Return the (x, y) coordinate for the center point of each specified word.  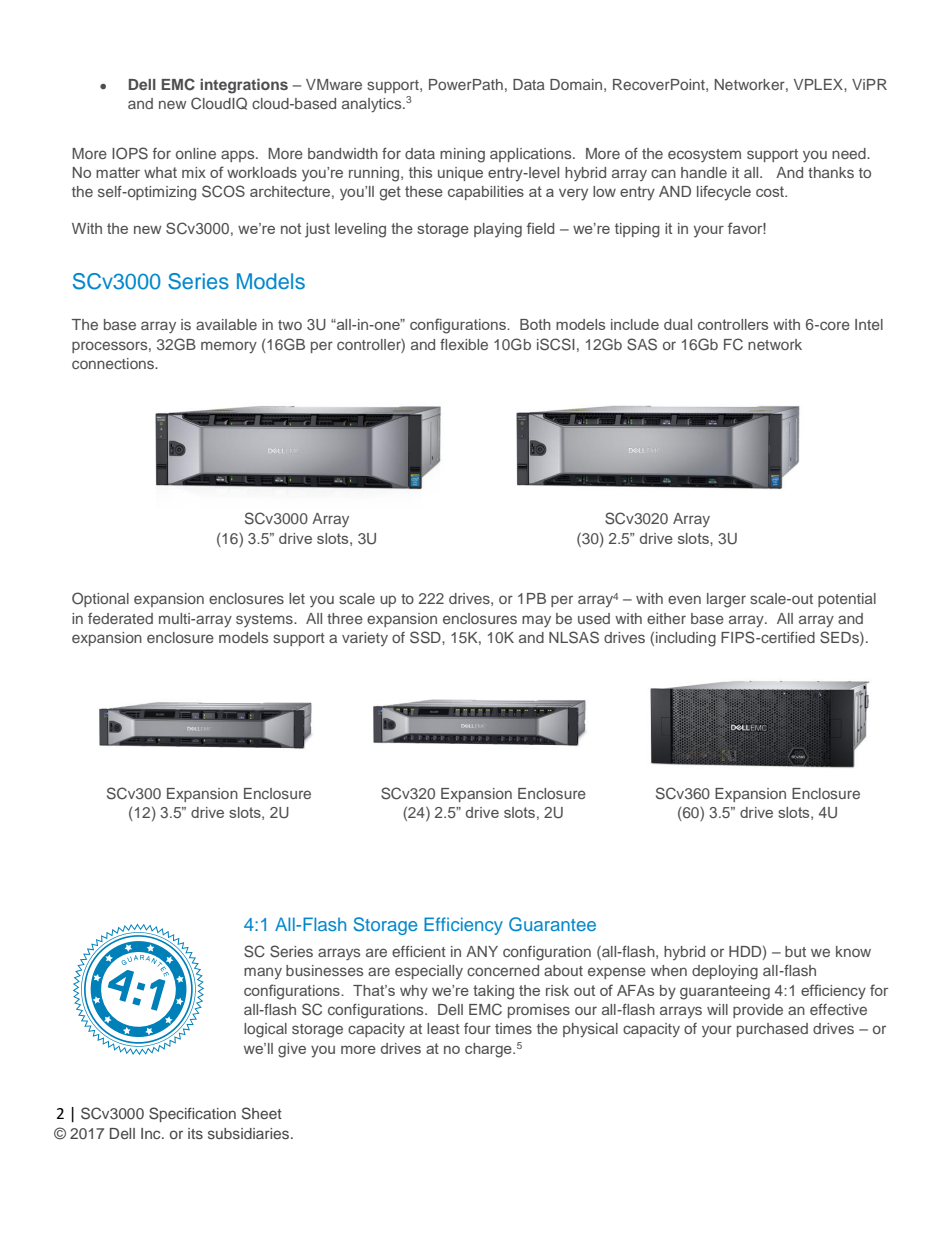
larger (726, 600)
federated (120, 618)
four (477, 1028)
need (850, 153)
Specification (192, 1114)
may (536, 621)
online (196, 153)
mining (462, 155)
